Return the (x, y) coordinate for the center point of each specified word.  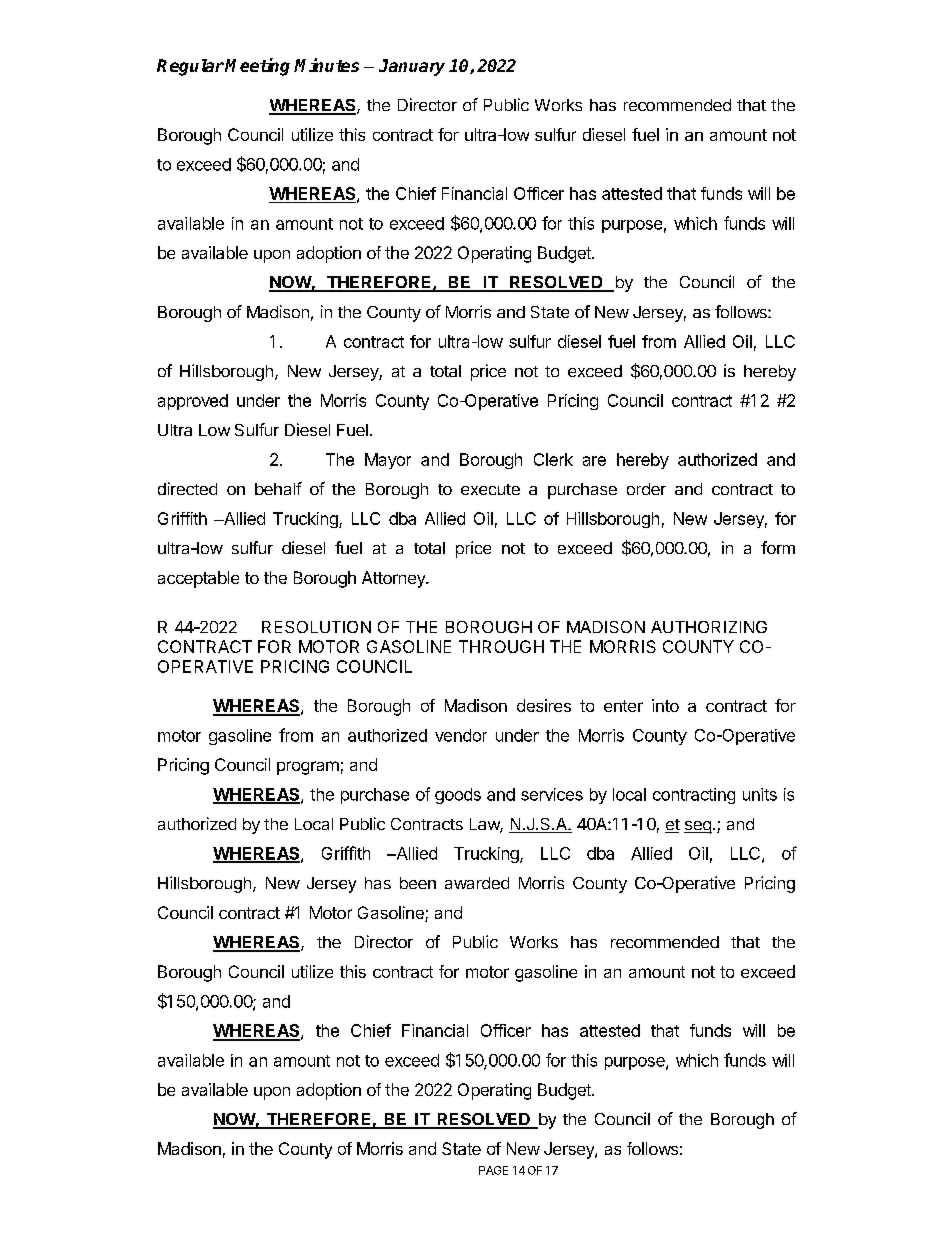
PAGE (493, 1170)
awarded (477, 883)
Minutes (326, 65)
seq (698, 827)
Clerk (553, 459)
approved (193, 402)
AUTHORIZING (709, 627)
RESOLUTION (316, 627)
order (646, 489)
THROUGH (501, 646)
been (418, 883)
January (412, 67)
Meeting (257, 67)
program (308, 768)
